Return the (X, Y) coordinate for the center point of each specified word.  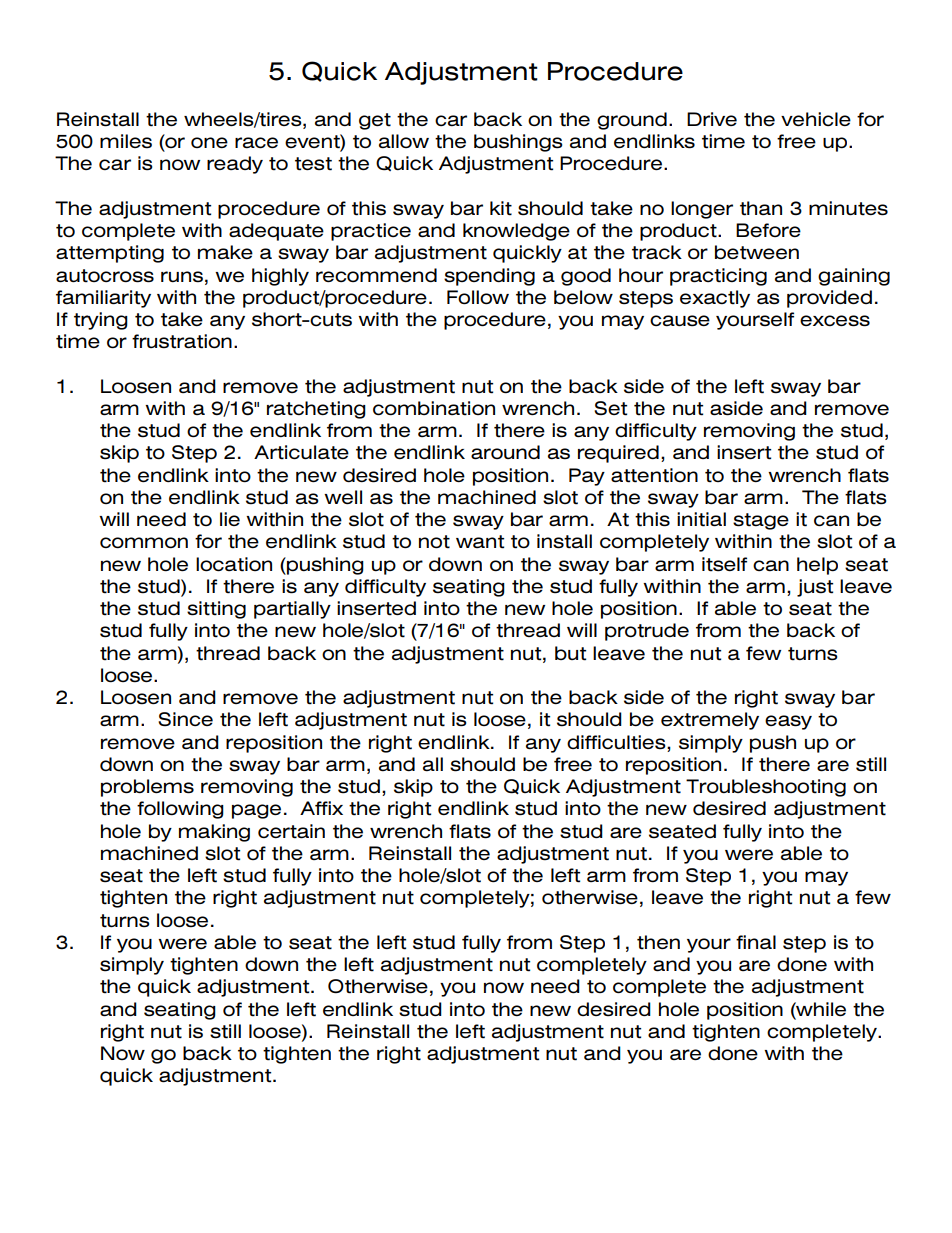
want (480, 542)
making (214, 833)
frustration (182, 341)
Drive (712, 119)
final (756, 942)
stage (761, 521)
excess (835, 321)
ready (235, 165)
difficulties (617, 742)
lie (230, 519)
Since (185, 719)
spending (489, 277)
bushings (518, 143)
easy (788, 722)
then (658, 942)
